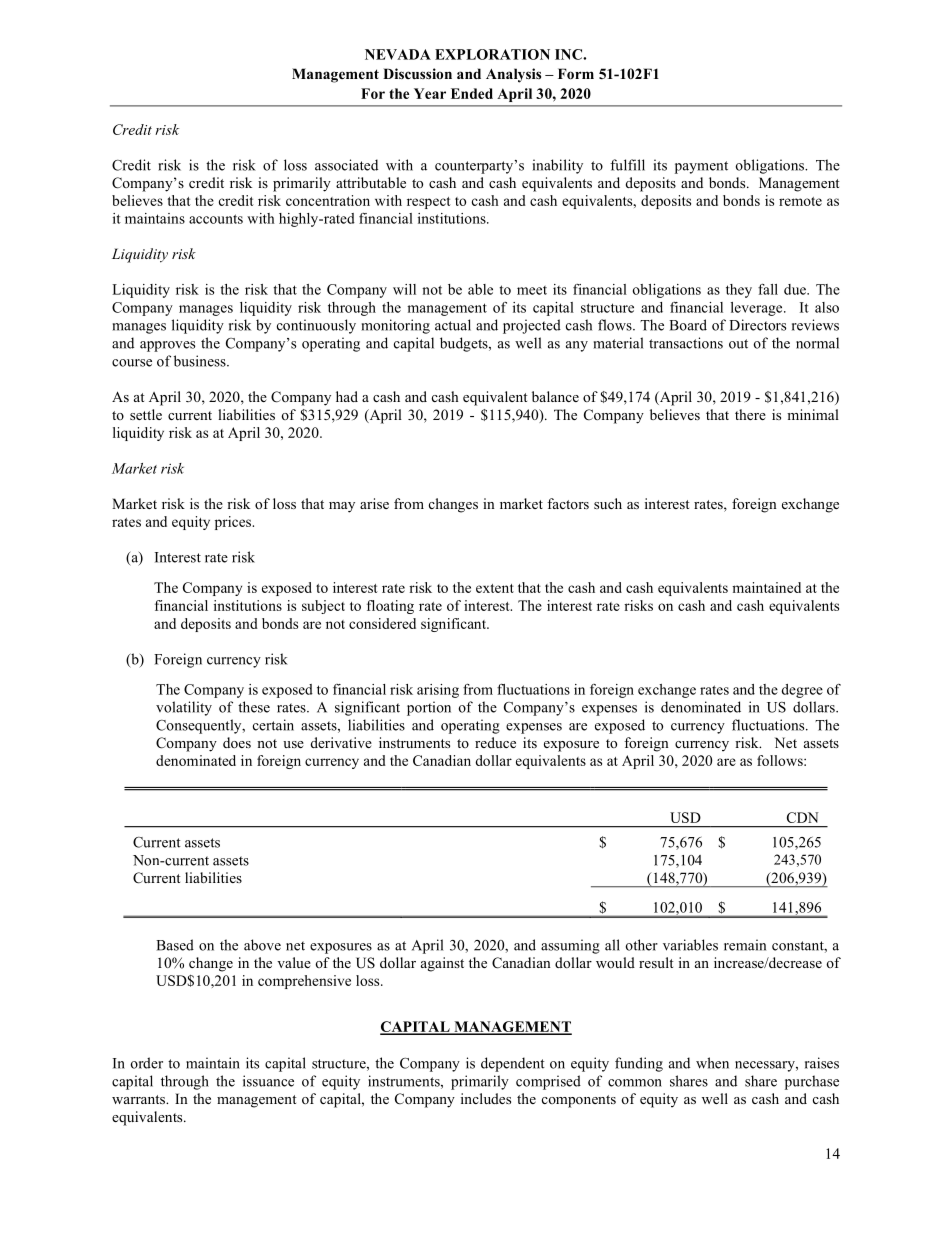  I want to click on associated, so click(346, 165).
